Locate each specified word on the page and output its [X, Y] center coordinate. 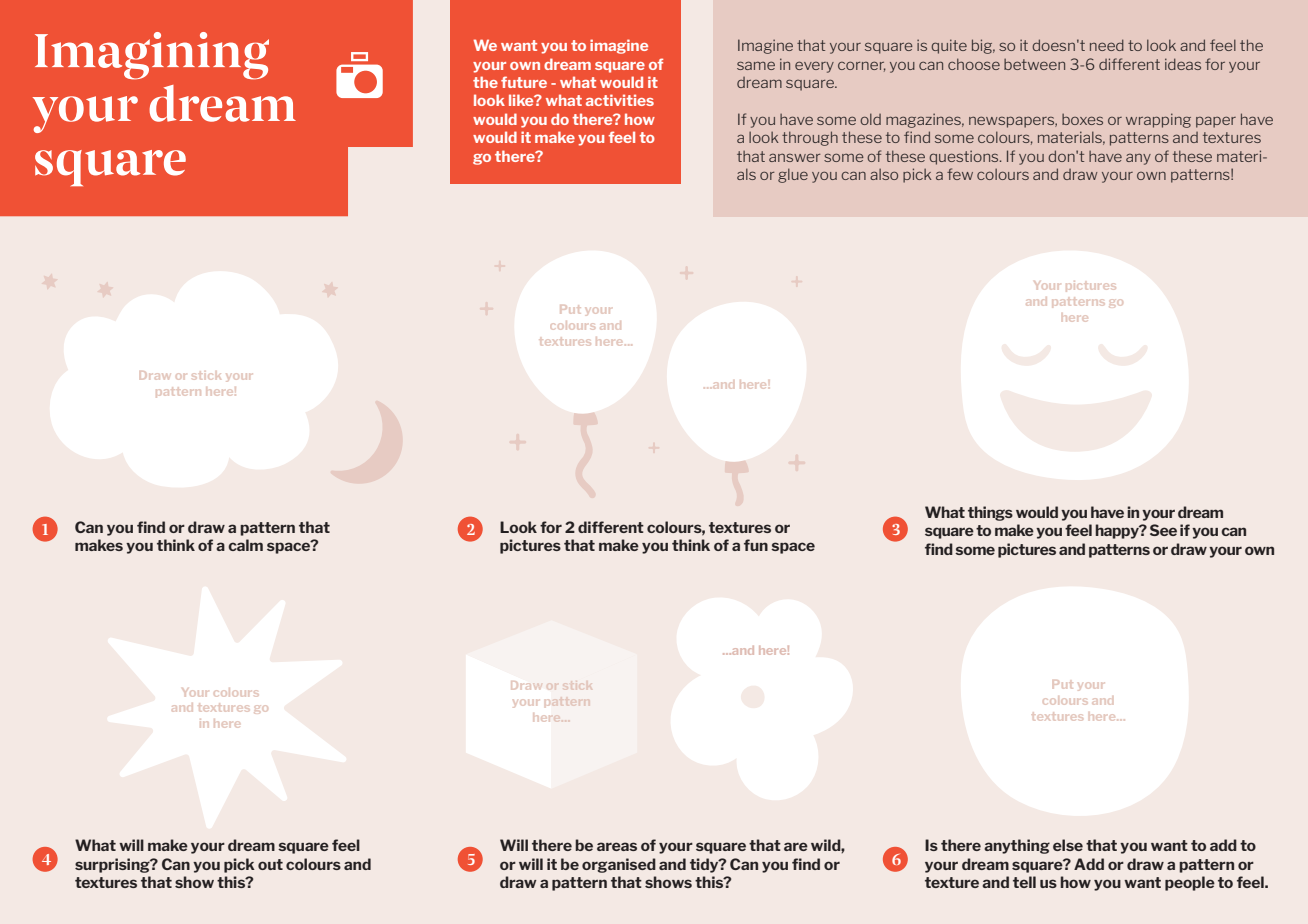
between [1034, 64]
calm [245, 545]
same [756, 65]
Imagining [152, 56]
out [270, 864]
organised [619, 865]
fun [756, 545]
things [990, 513]
